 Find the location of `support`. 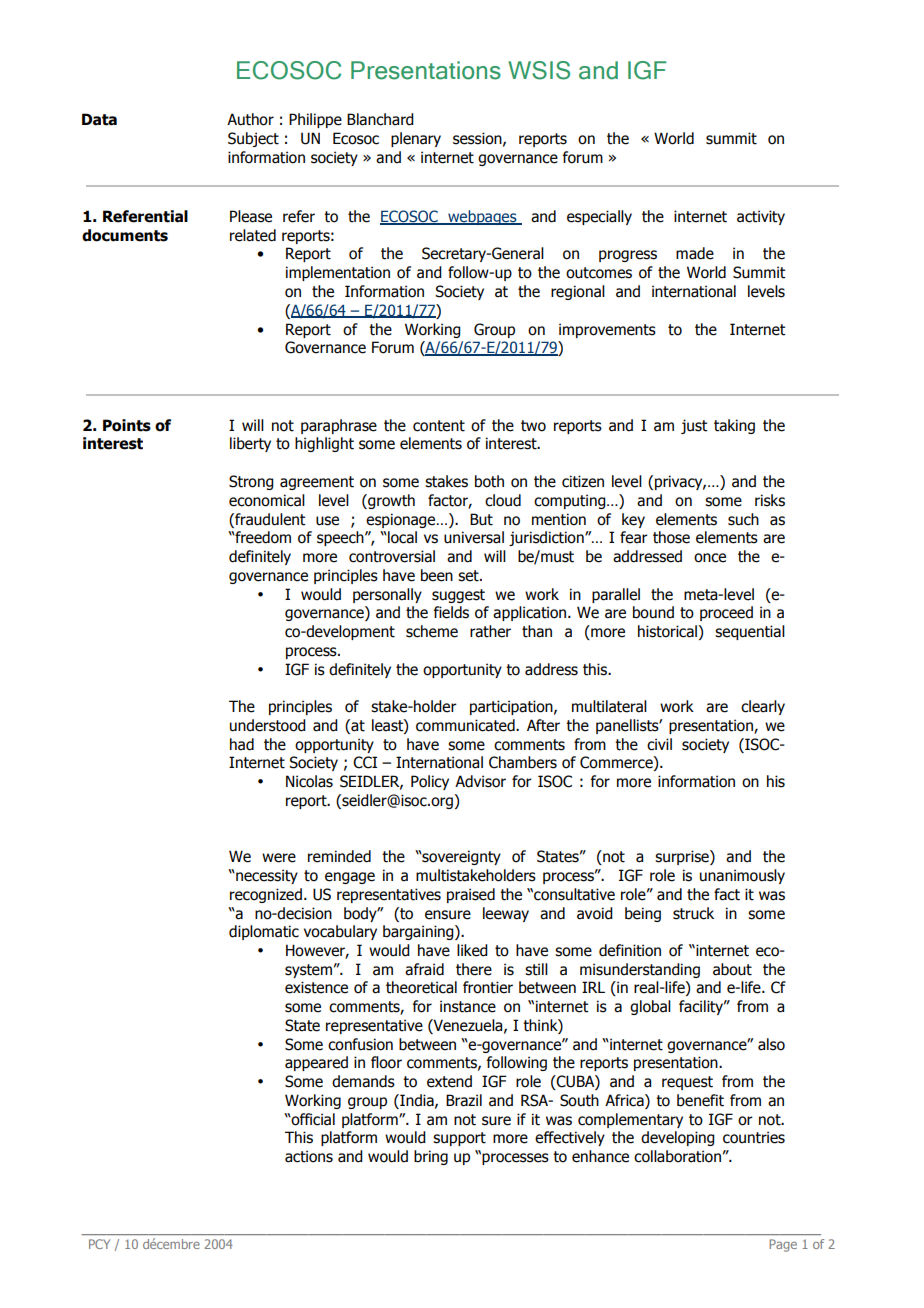

support is located at coordinates (459, 1139).
